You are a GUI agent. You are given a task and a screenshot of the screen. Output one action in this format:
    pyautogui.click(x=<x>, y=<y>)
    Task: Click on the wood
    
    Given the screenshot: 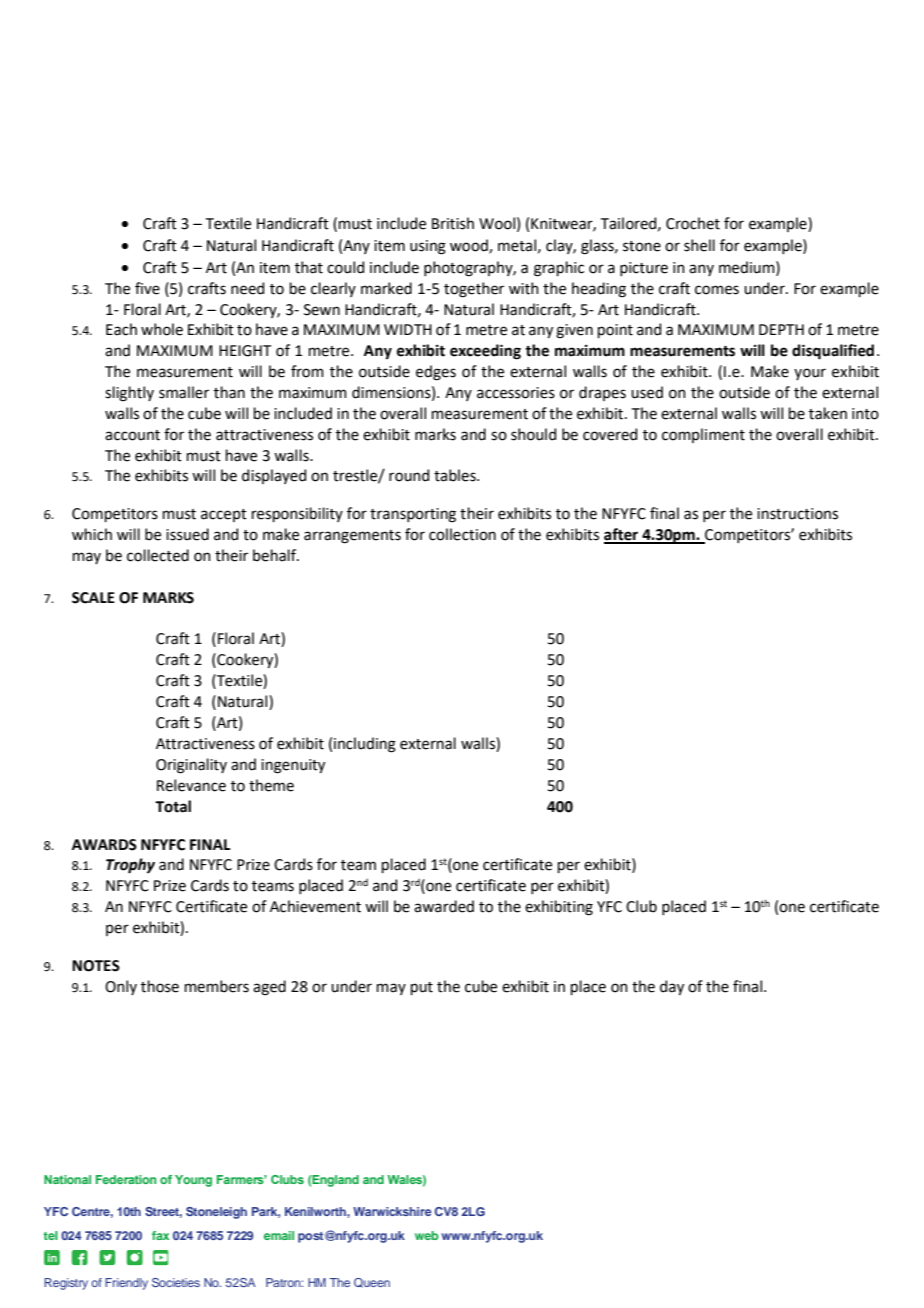 What is the action you would take?
    pyautogui.click(x=470, y=246)
